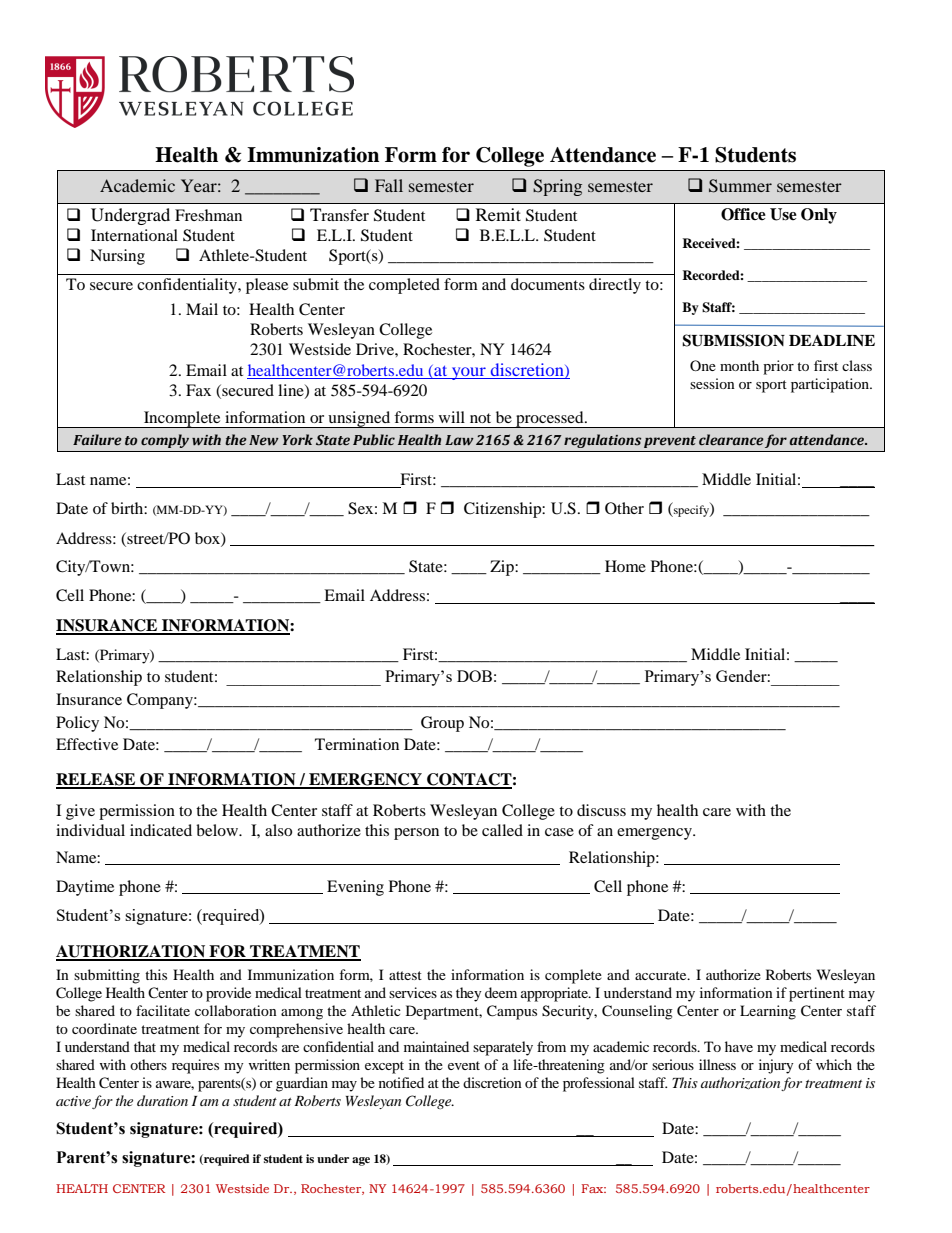 The height and width of the screenshot is (1233, 952). Describe the element at coordinates (208, 215) in the screenshot. I see `Freshman` at that location.
